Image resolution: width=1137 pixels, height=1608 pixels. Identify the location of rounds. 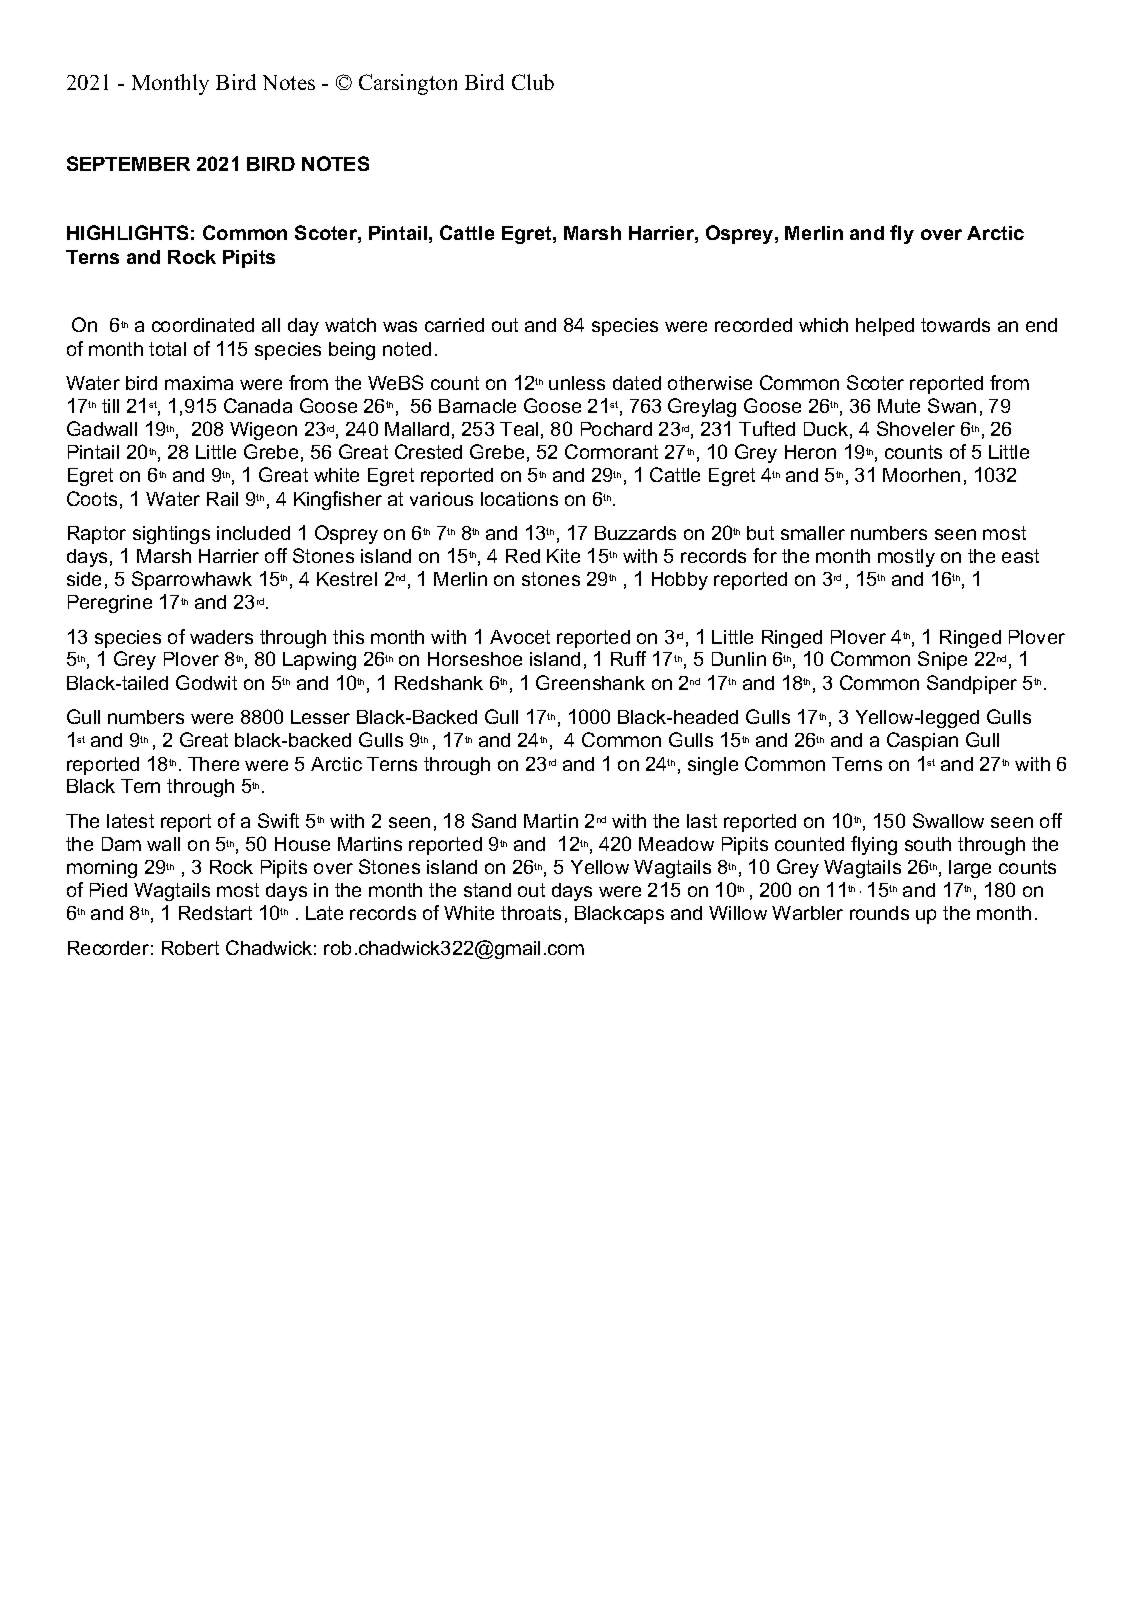
(879, 913).
